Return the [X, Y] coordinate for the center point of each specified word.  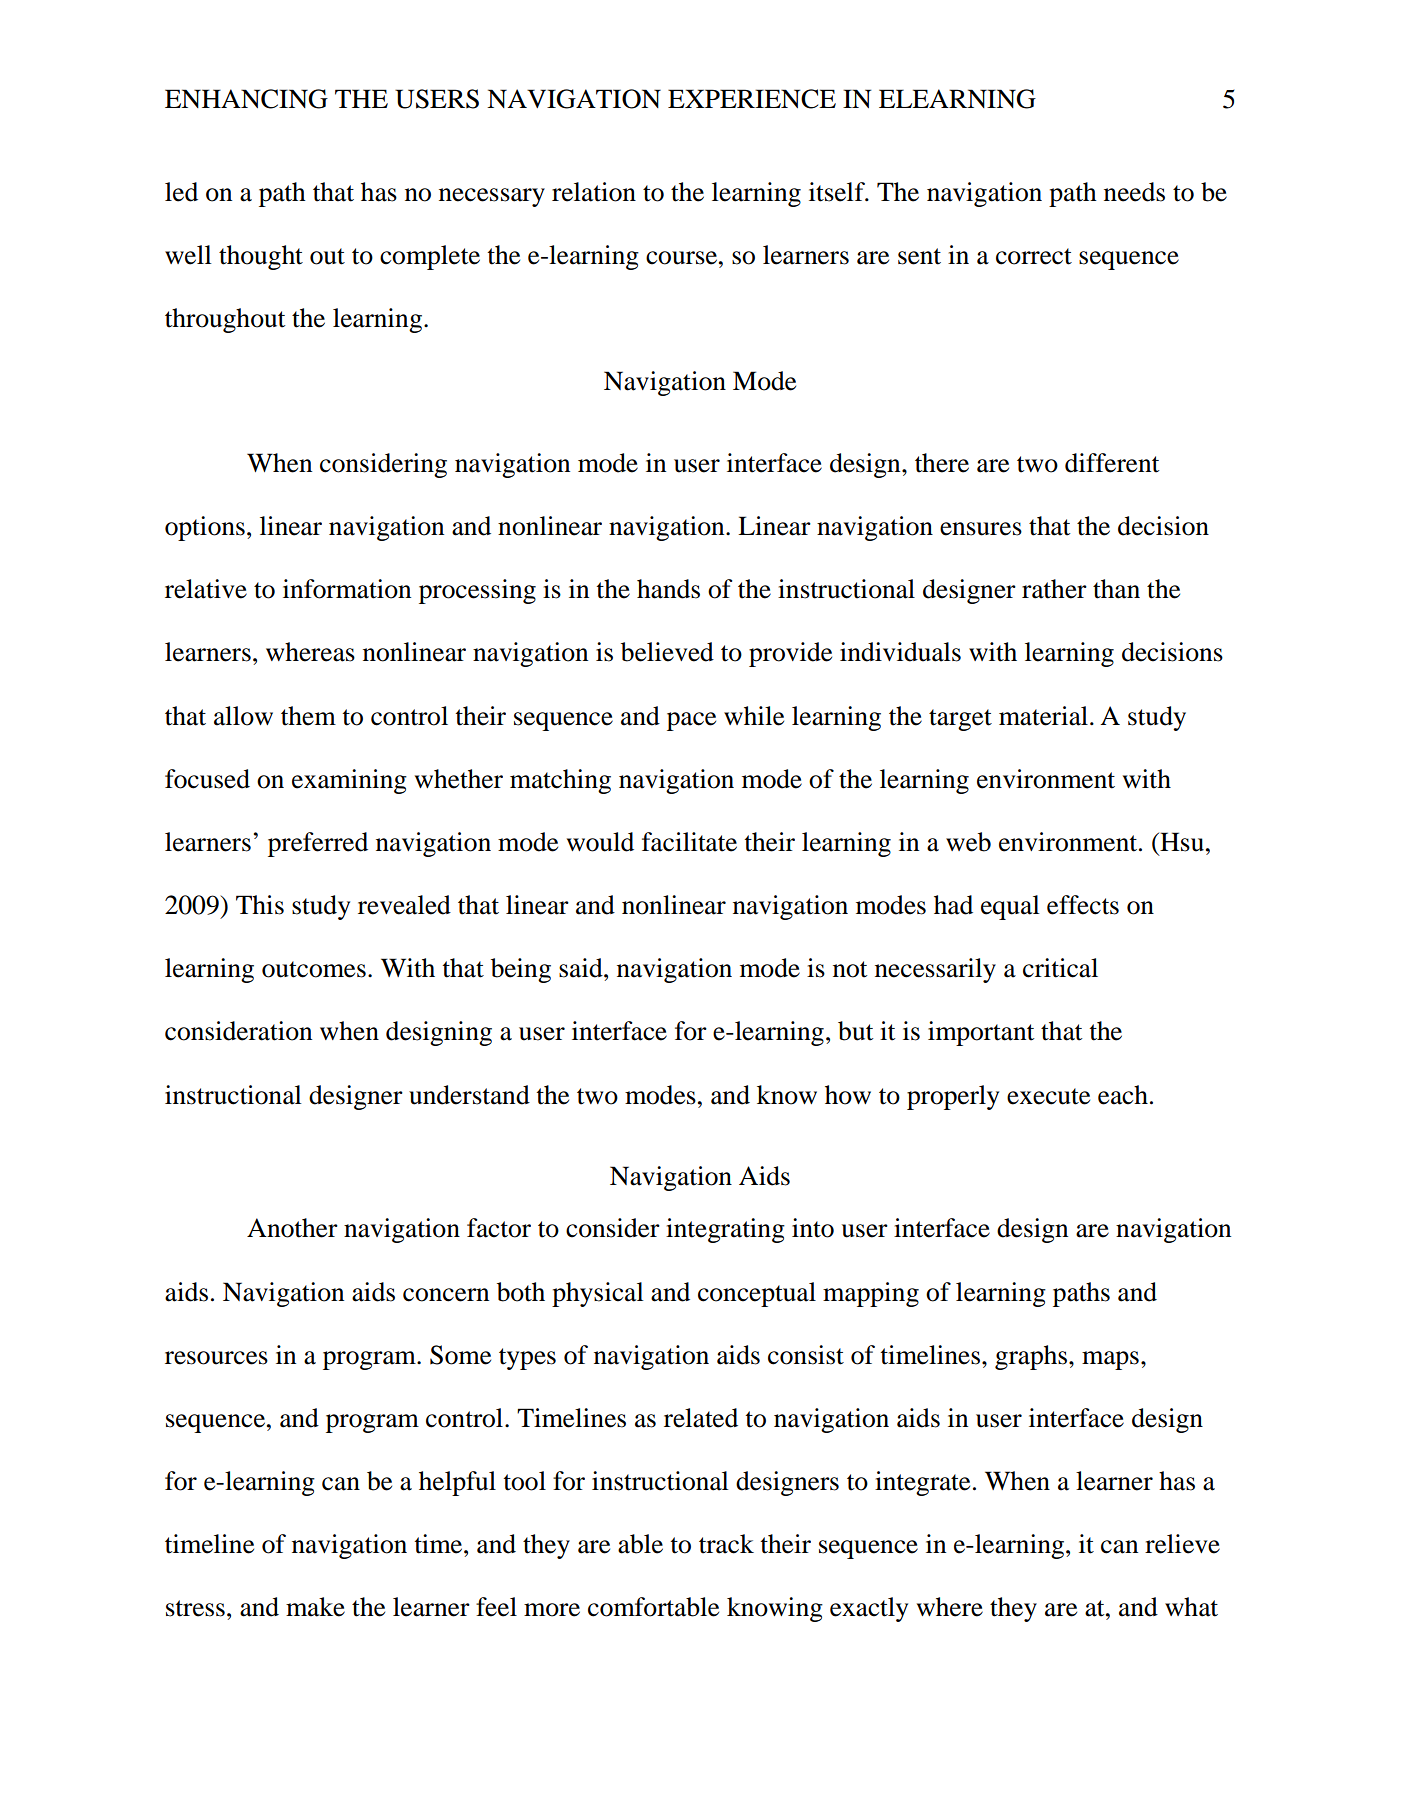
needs [1134, 192]
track [726, 1544]
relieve [1182, 1544]
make [315, 1607]
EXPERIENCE [752, 99]
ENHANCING [246, 99]
